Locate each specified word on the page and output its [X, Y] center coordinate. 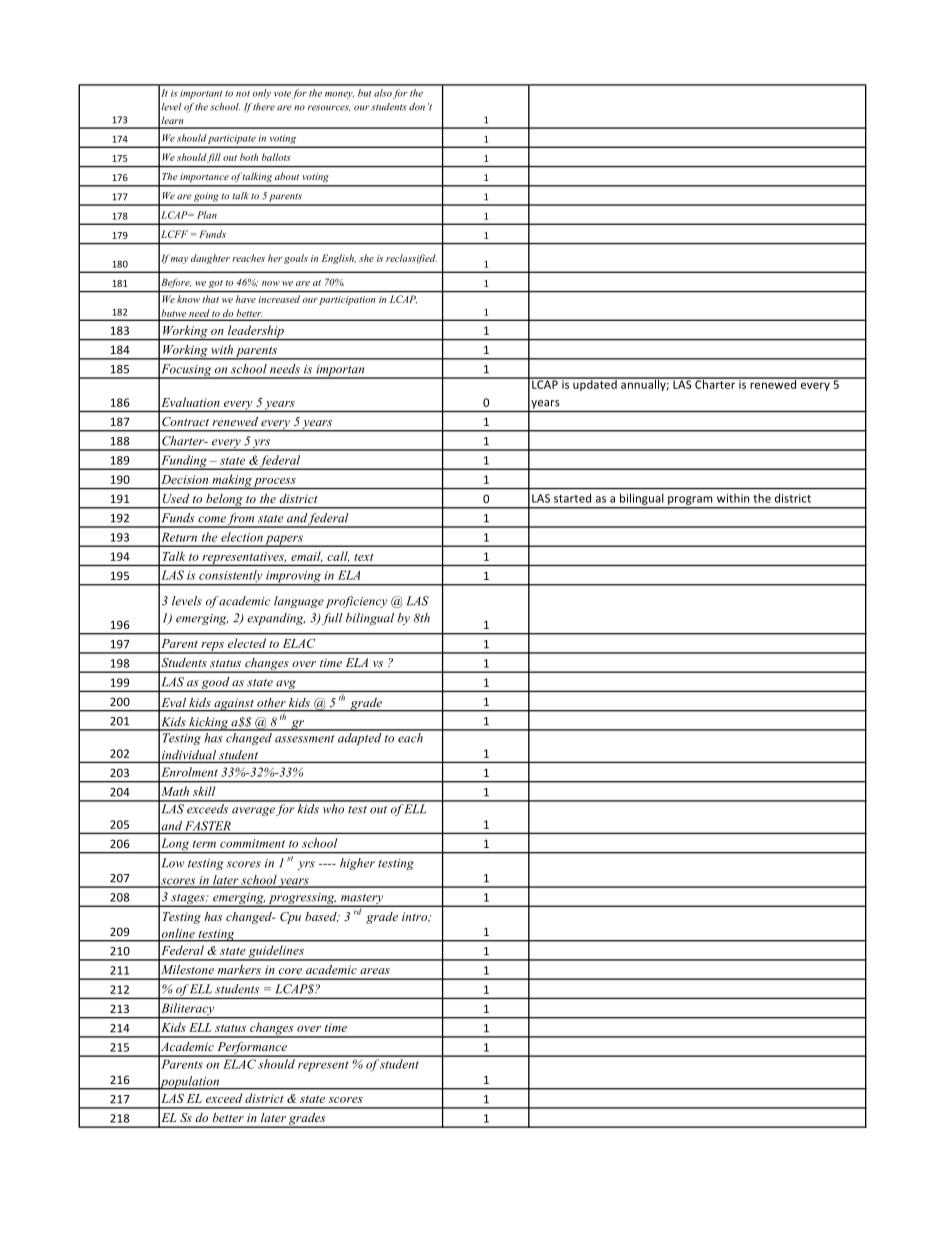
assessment [304, 739]
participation [347, 300]
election [242, 537]
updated [595, 384]
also [383, 93]
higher [357, 864]
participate [232, 139]
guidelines [276, 953]
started [572, 498]
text [364, 557]
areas [375, 971]
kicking [208, 724]
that [211, 299]
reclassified [411, 259]
